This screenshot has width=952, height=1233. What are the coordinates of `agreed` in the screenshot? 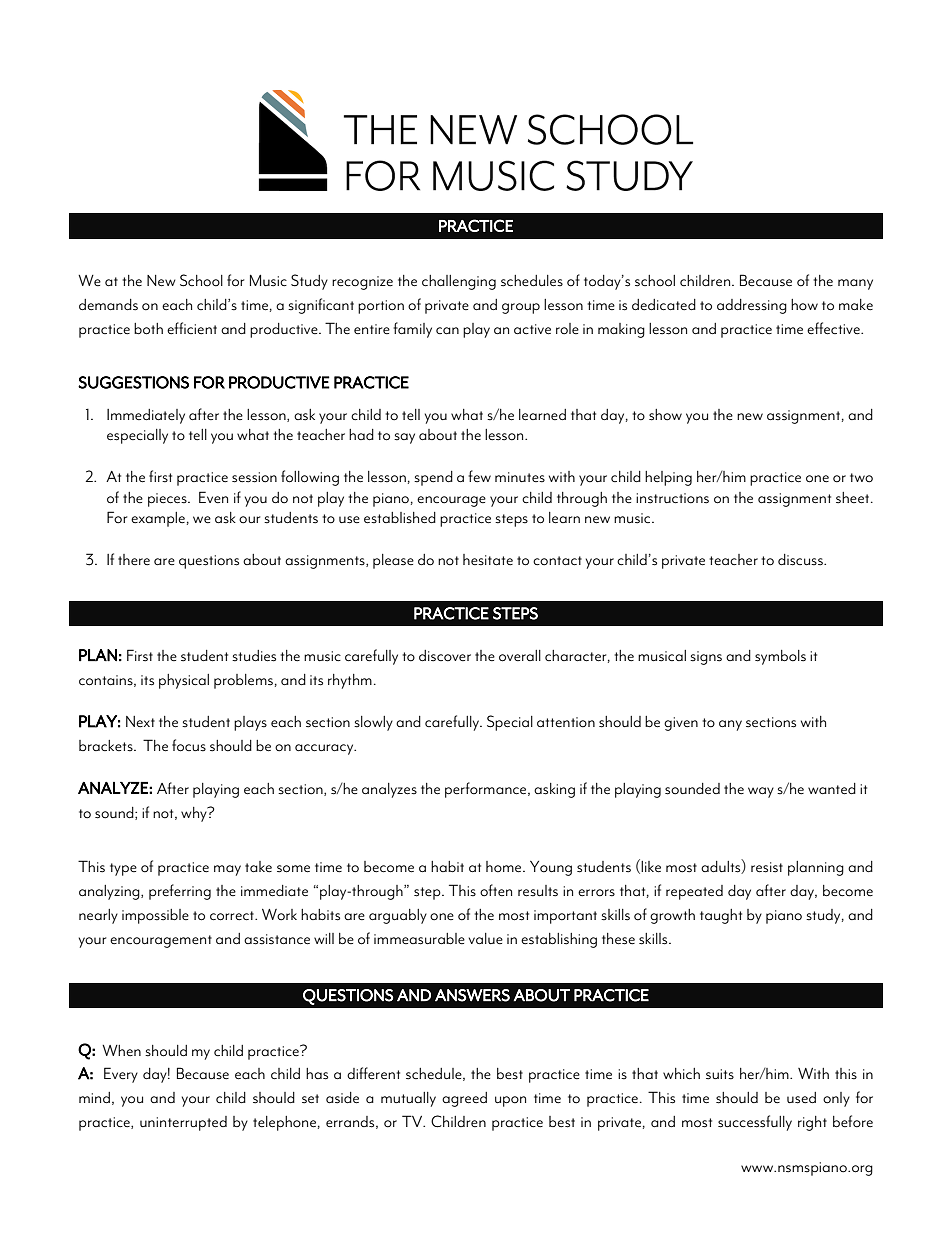 It's located at (464, 1099).
